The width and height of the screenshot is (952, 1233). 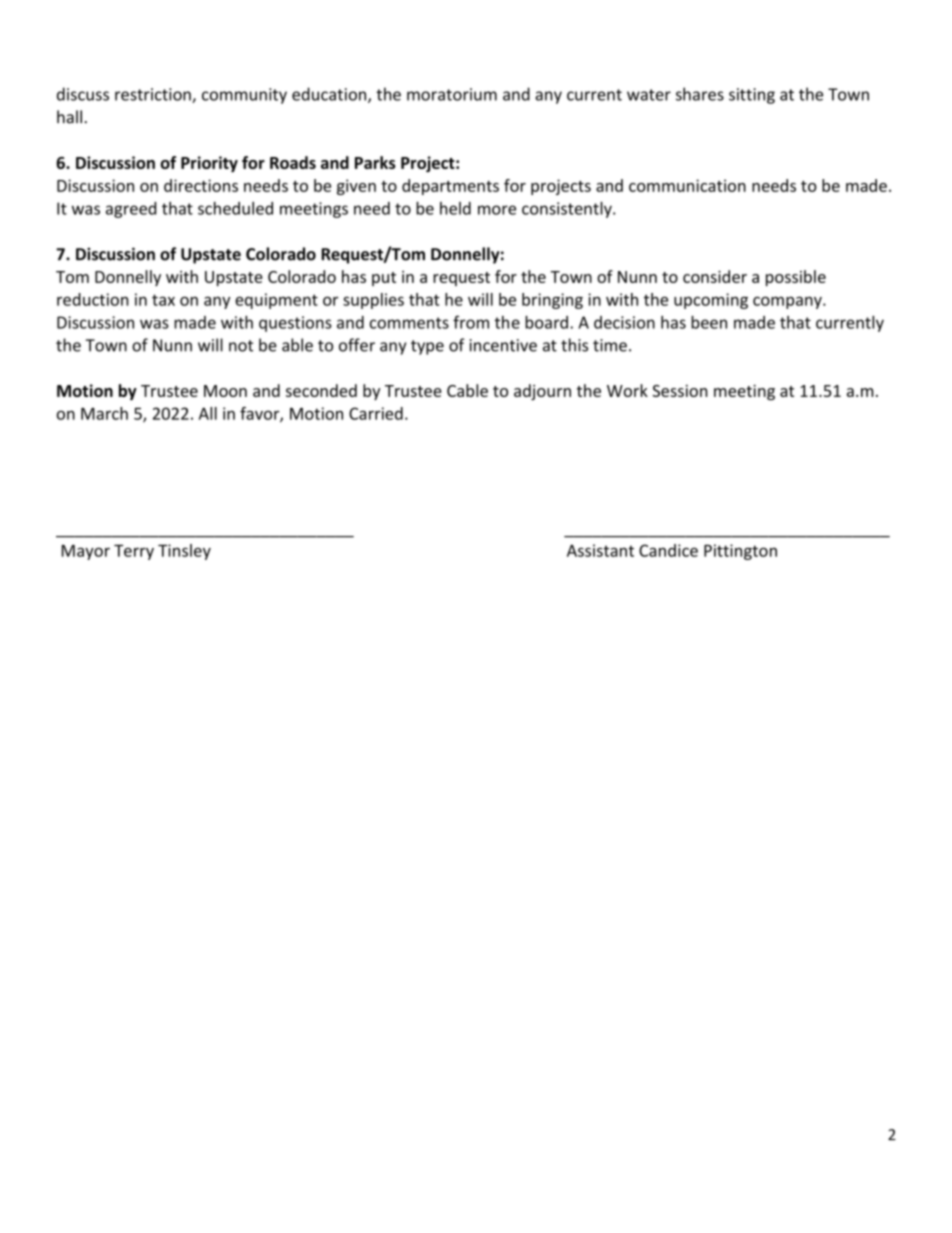 I want to click on tax, so click(x=163, y=300).
